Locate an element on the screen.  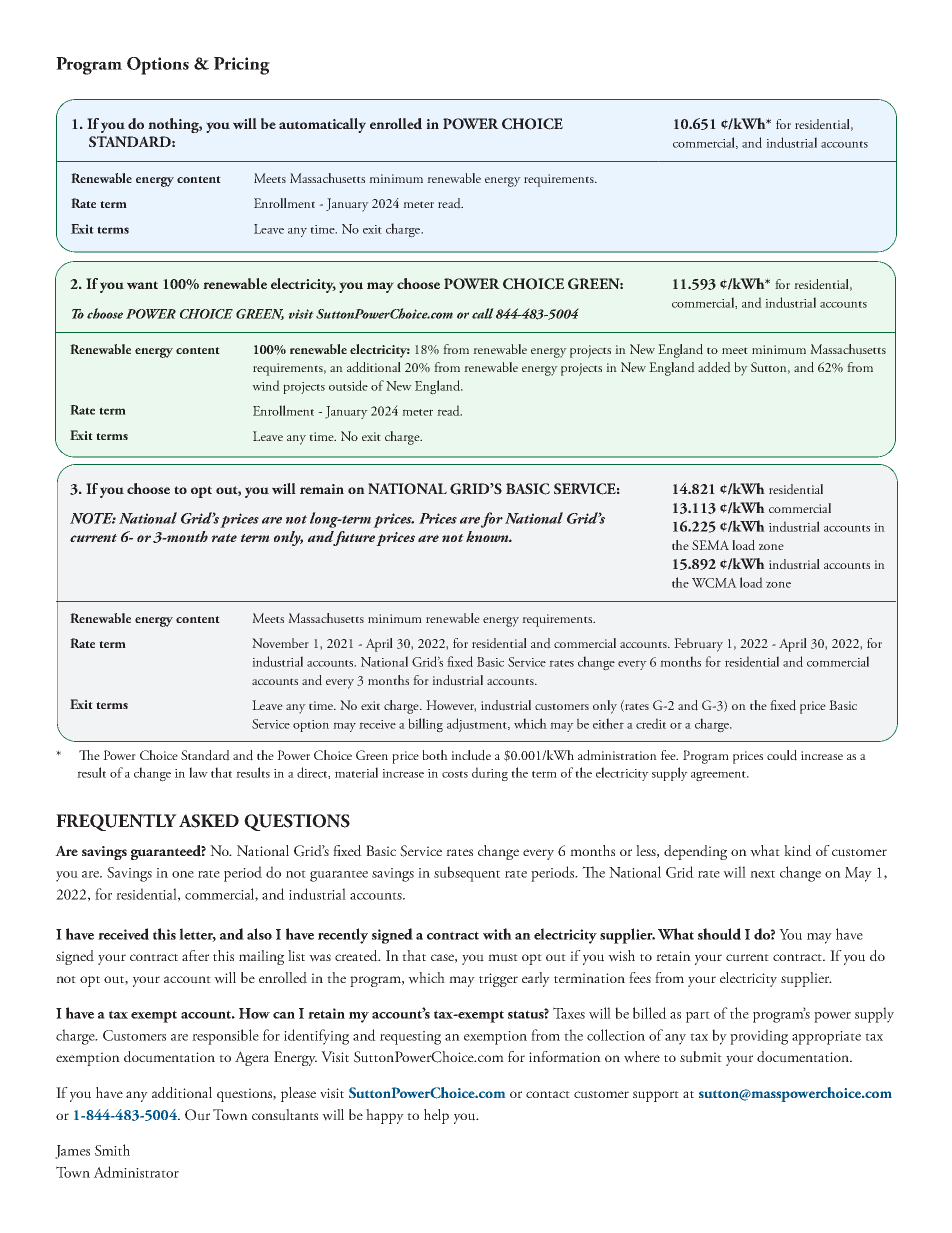
agreement is located at coordinates (720, 776).
